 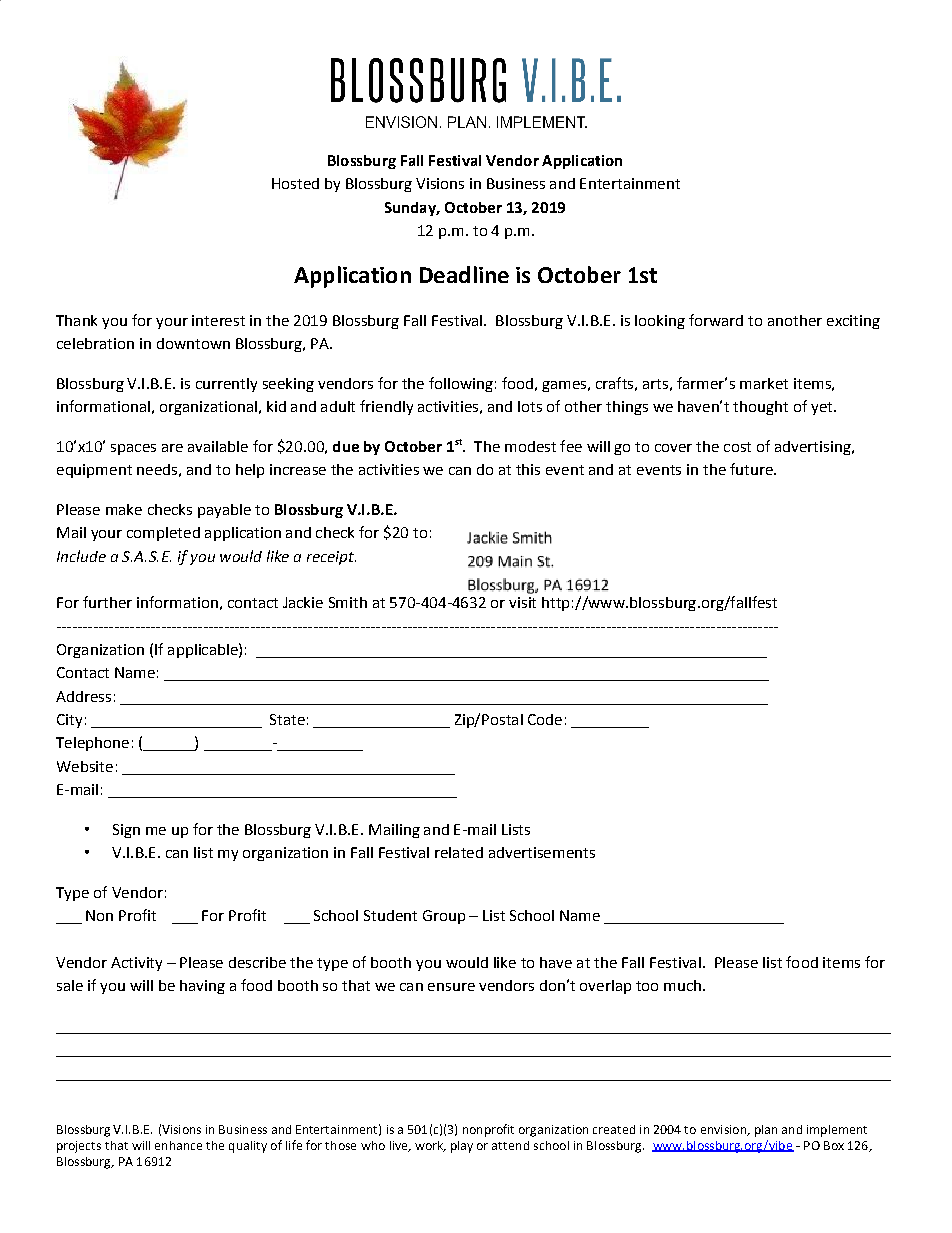 I want to click on Code, so click(x=545, y=719).
